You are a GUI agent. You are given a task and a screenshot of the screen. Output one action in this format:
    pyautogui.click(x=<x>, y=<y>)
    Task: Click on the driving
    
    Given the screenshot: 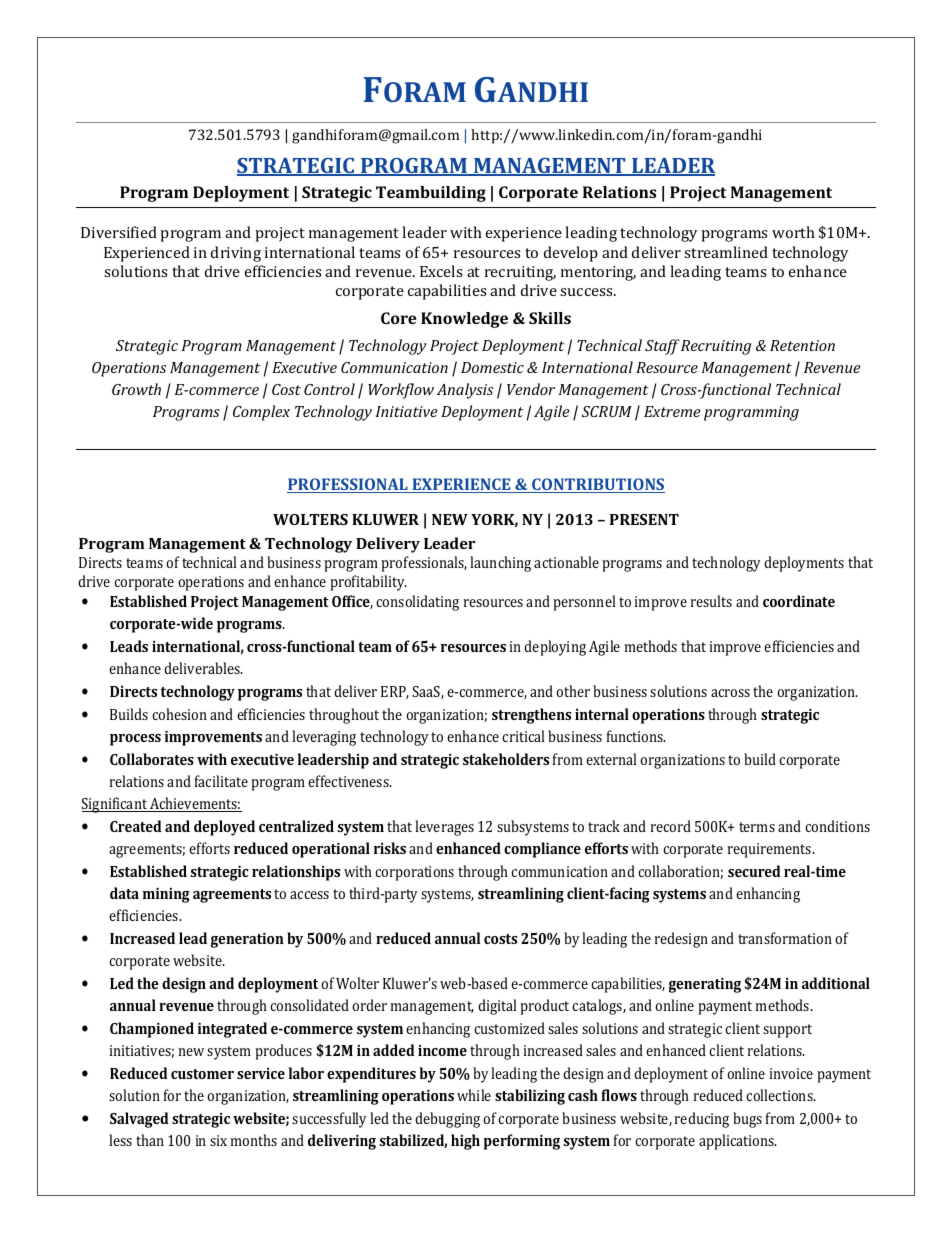 What is the action you would take?
    pyautogui.click(x=236, y=254)
